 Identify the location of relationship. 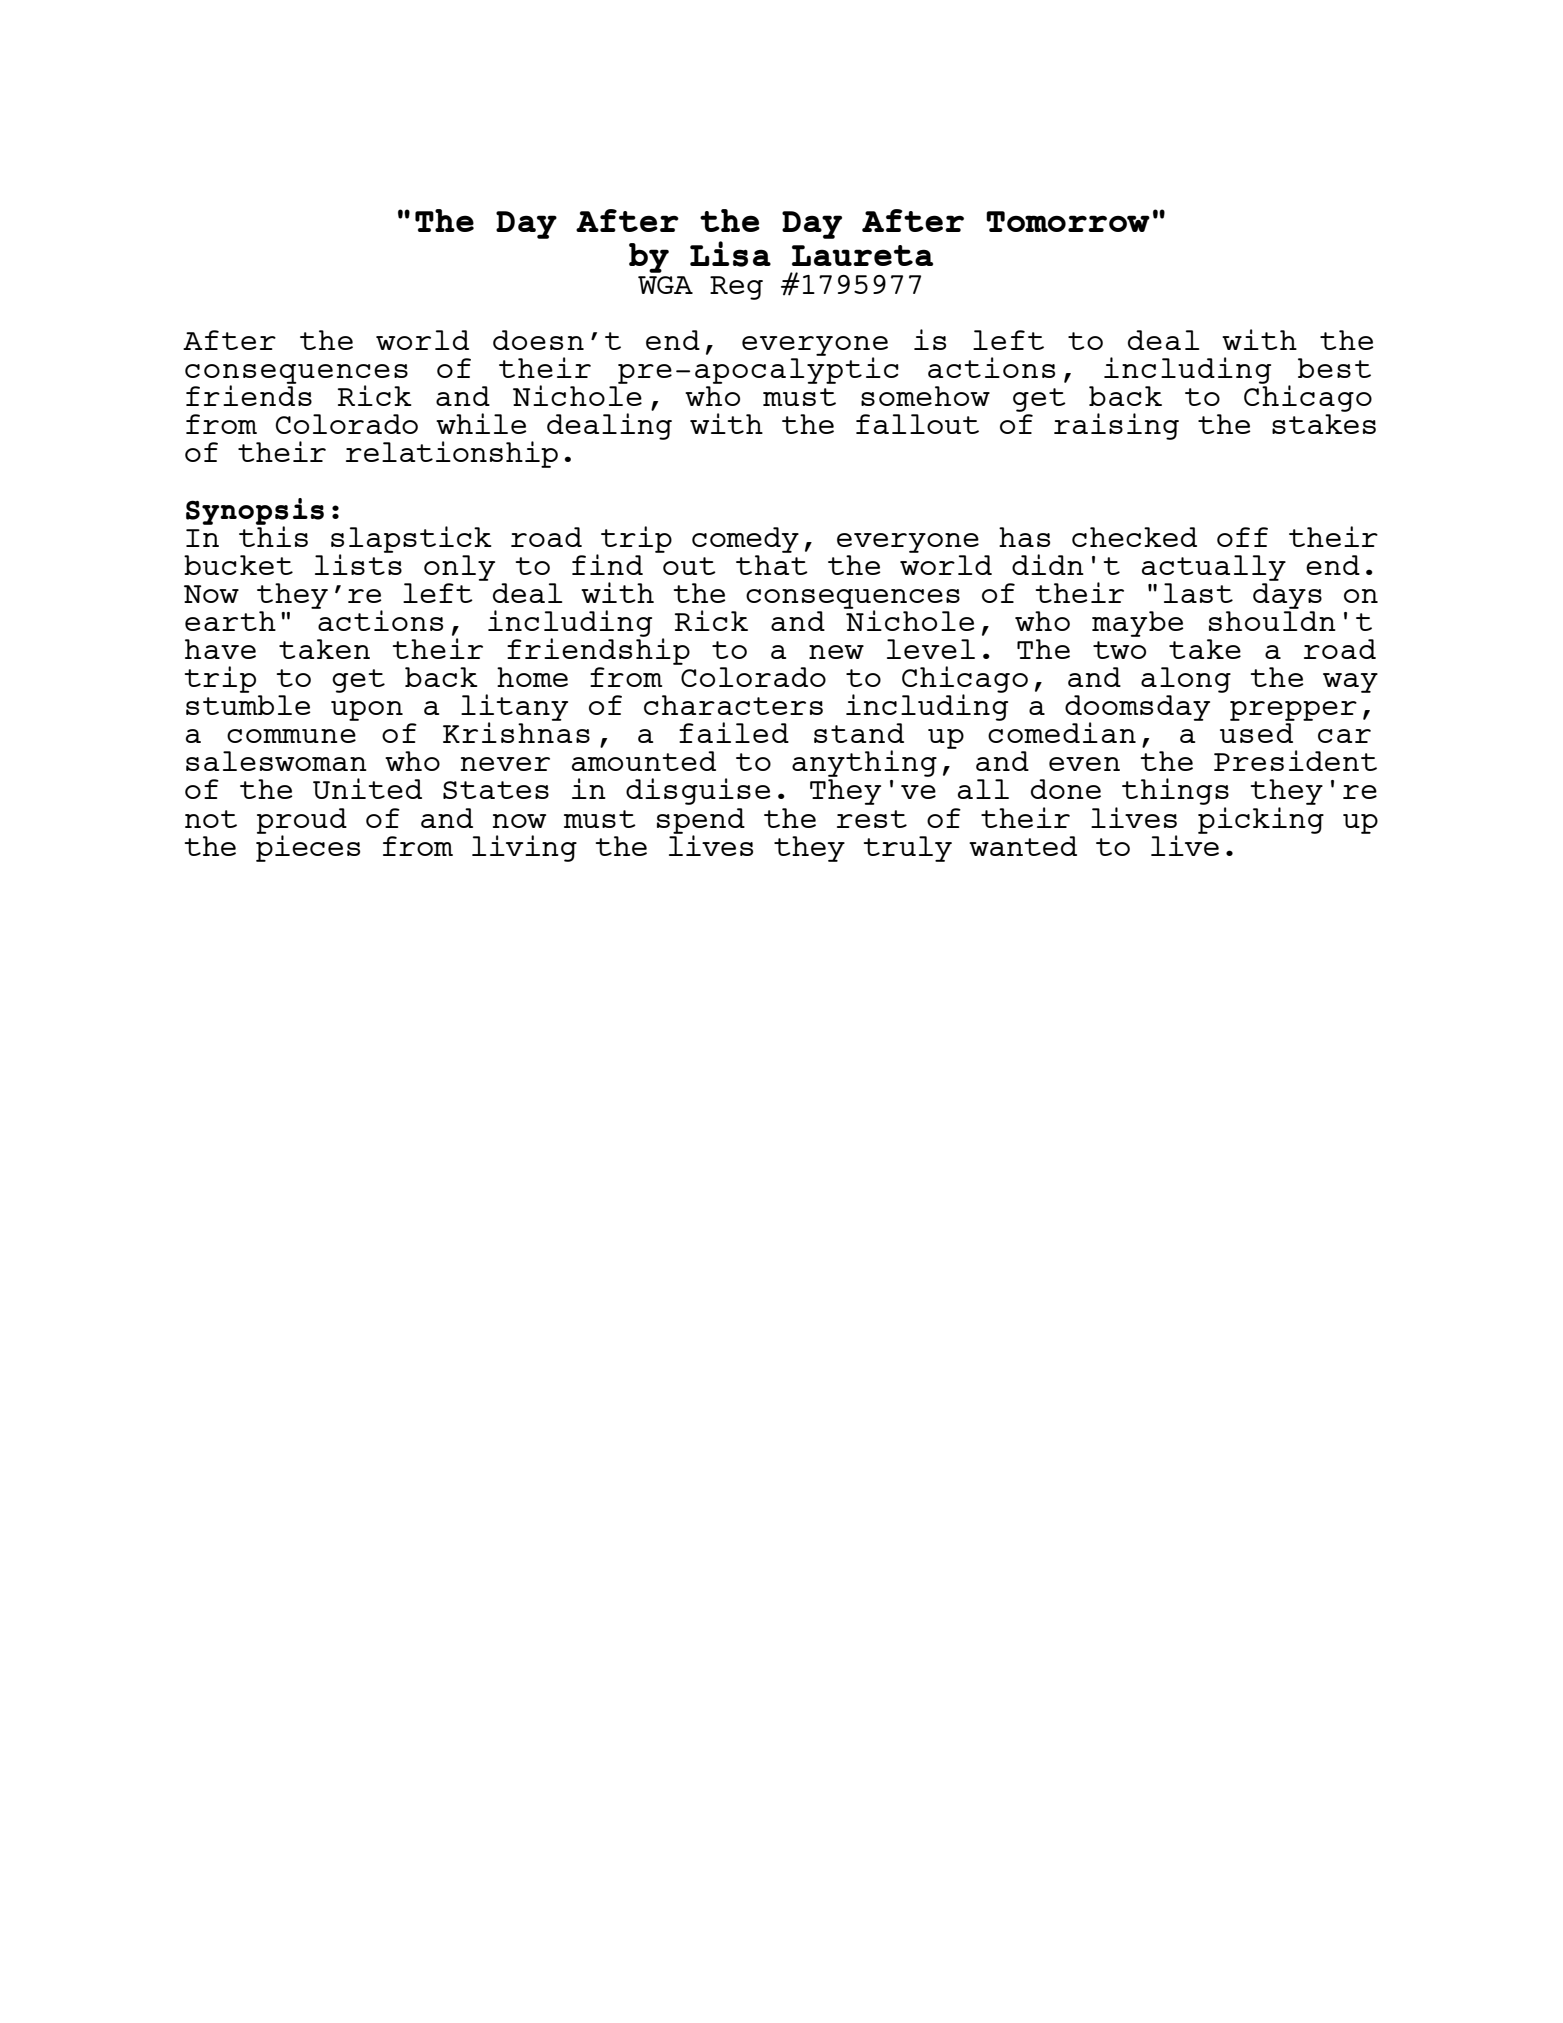
(452, 454).
